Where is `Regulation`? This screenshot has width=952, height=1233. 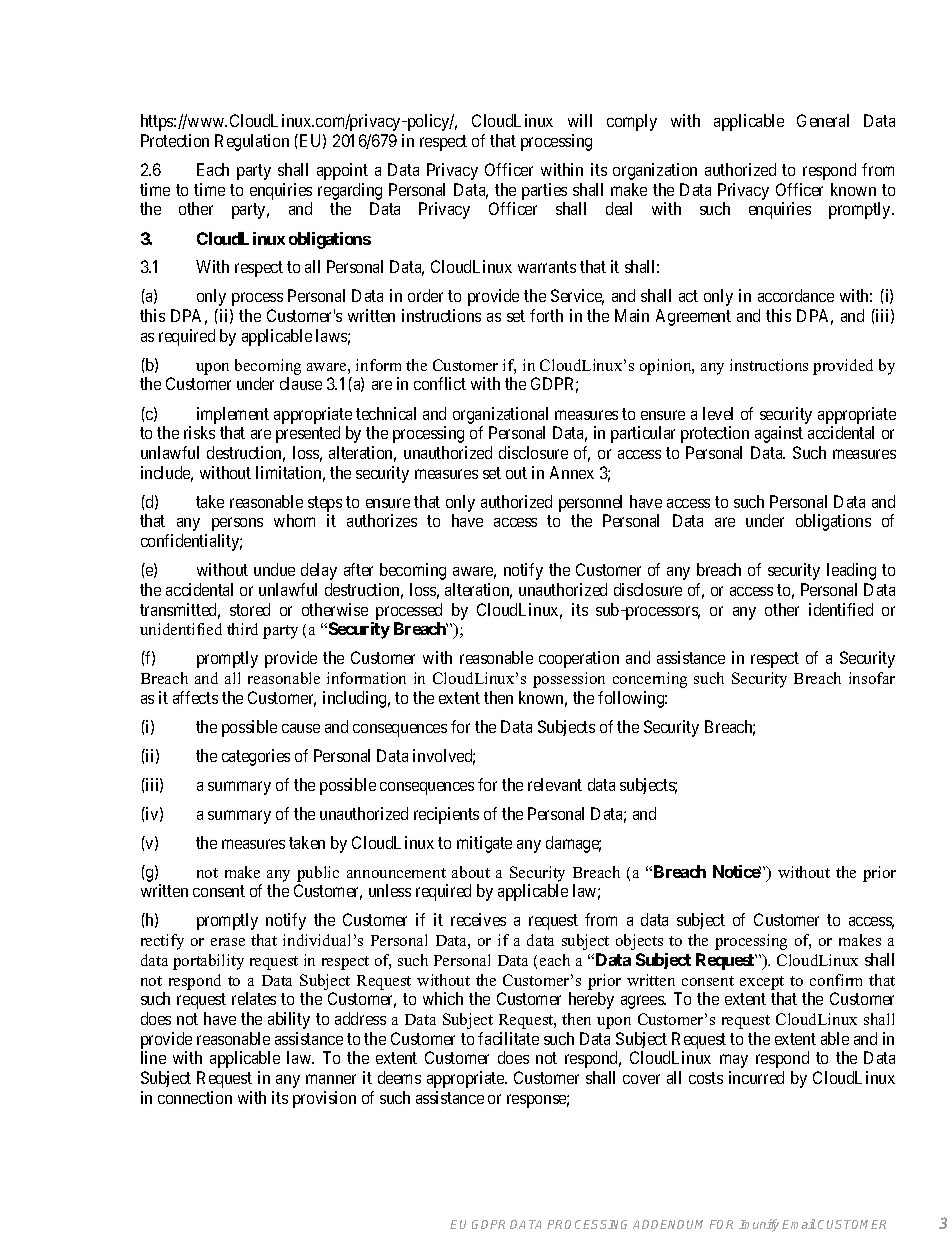 Regulation is located at coordinates (252, 142).
